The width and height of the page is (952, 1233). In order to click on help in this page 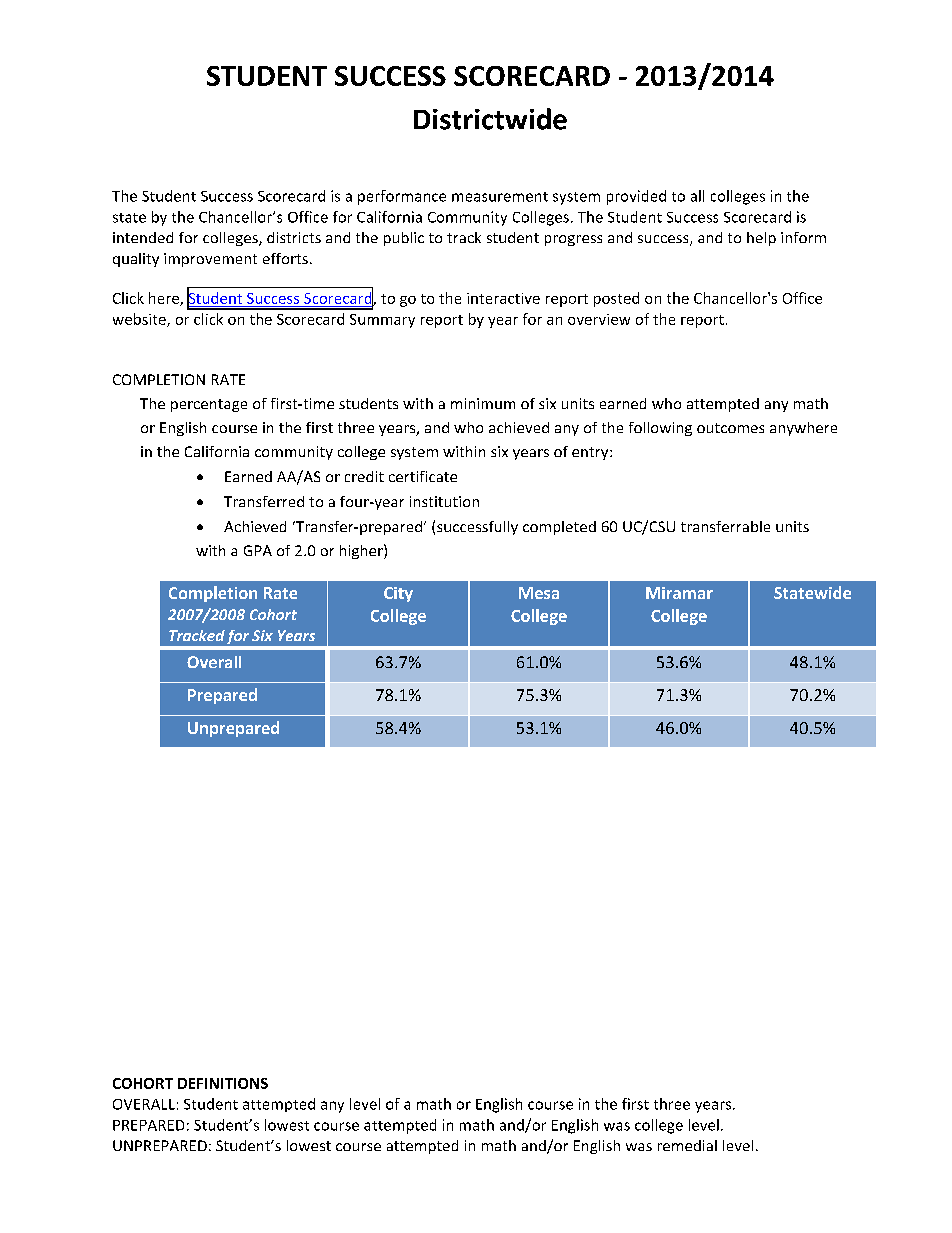, I will do `click(761, 239)`.
